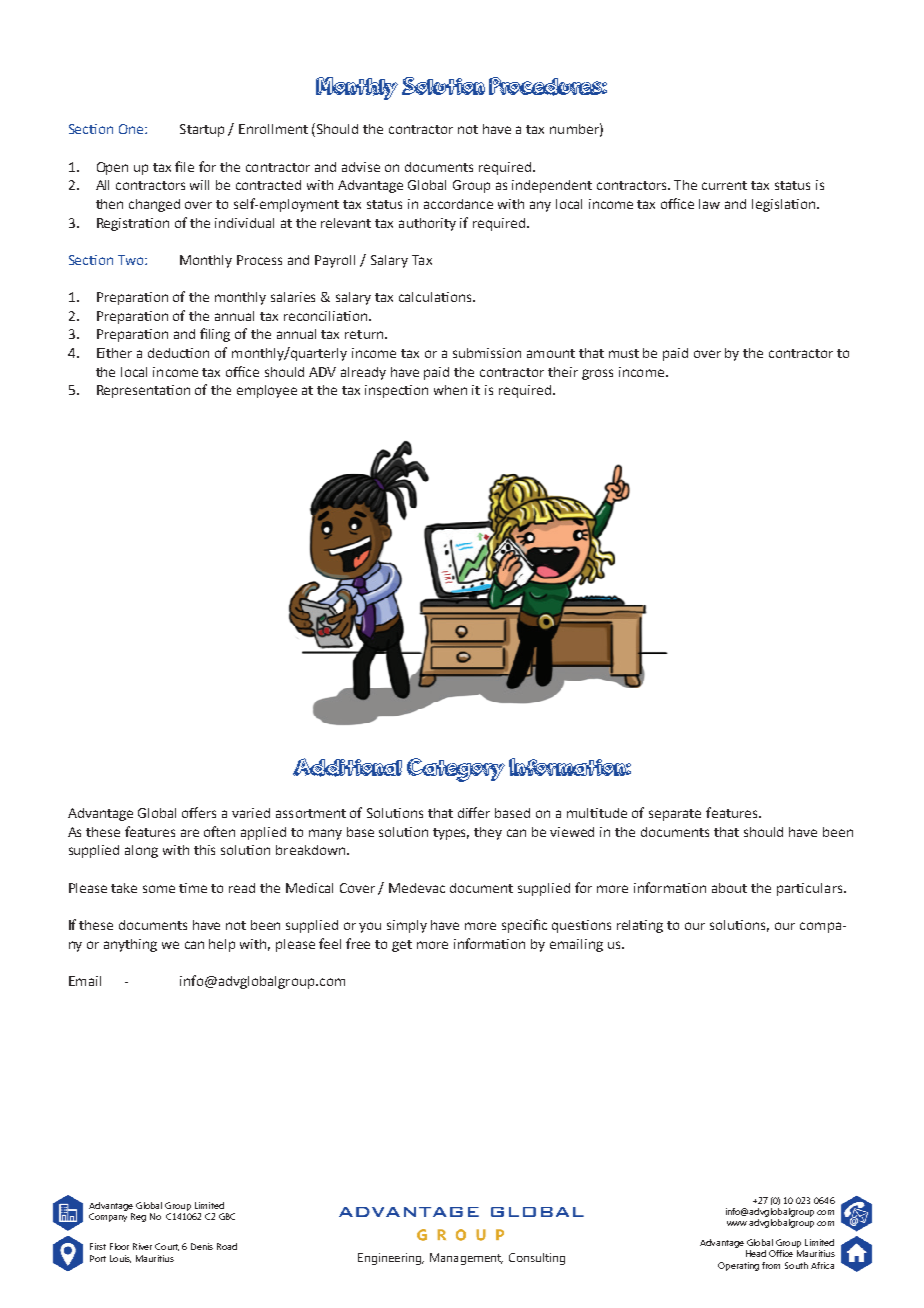 The image size is (924, 1308). Describe the element at coordinates (724, 185) in the image. I see `current` at that location.
